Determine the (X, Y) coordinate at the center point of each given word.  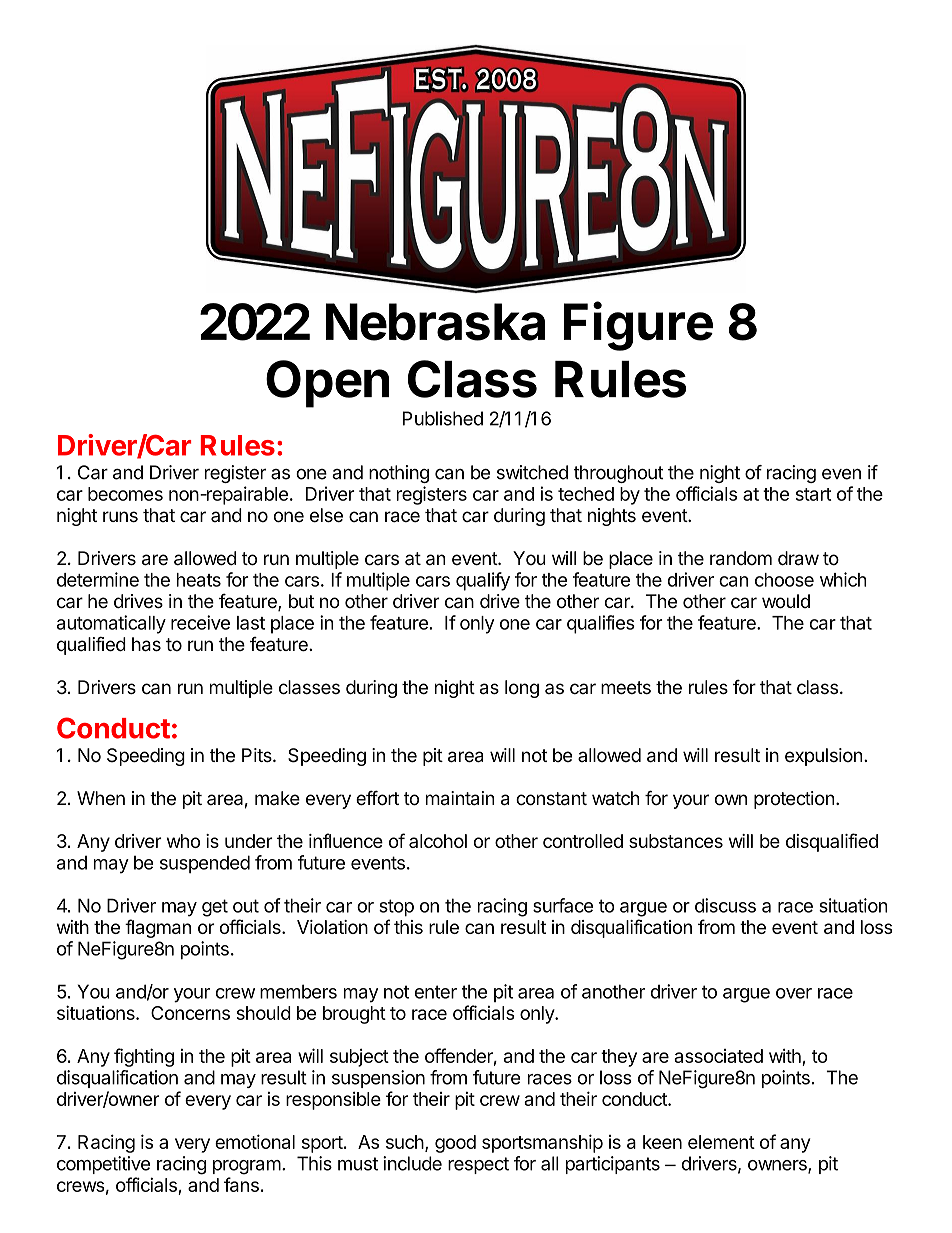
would (786, 601)
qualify (483, 581)
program (247, 1167)
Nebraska (435, 322)
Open (327, 384)
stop (396, 907)
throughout (618, 474)
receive (200, 622)
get (215, 908)
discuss (725, 905)
